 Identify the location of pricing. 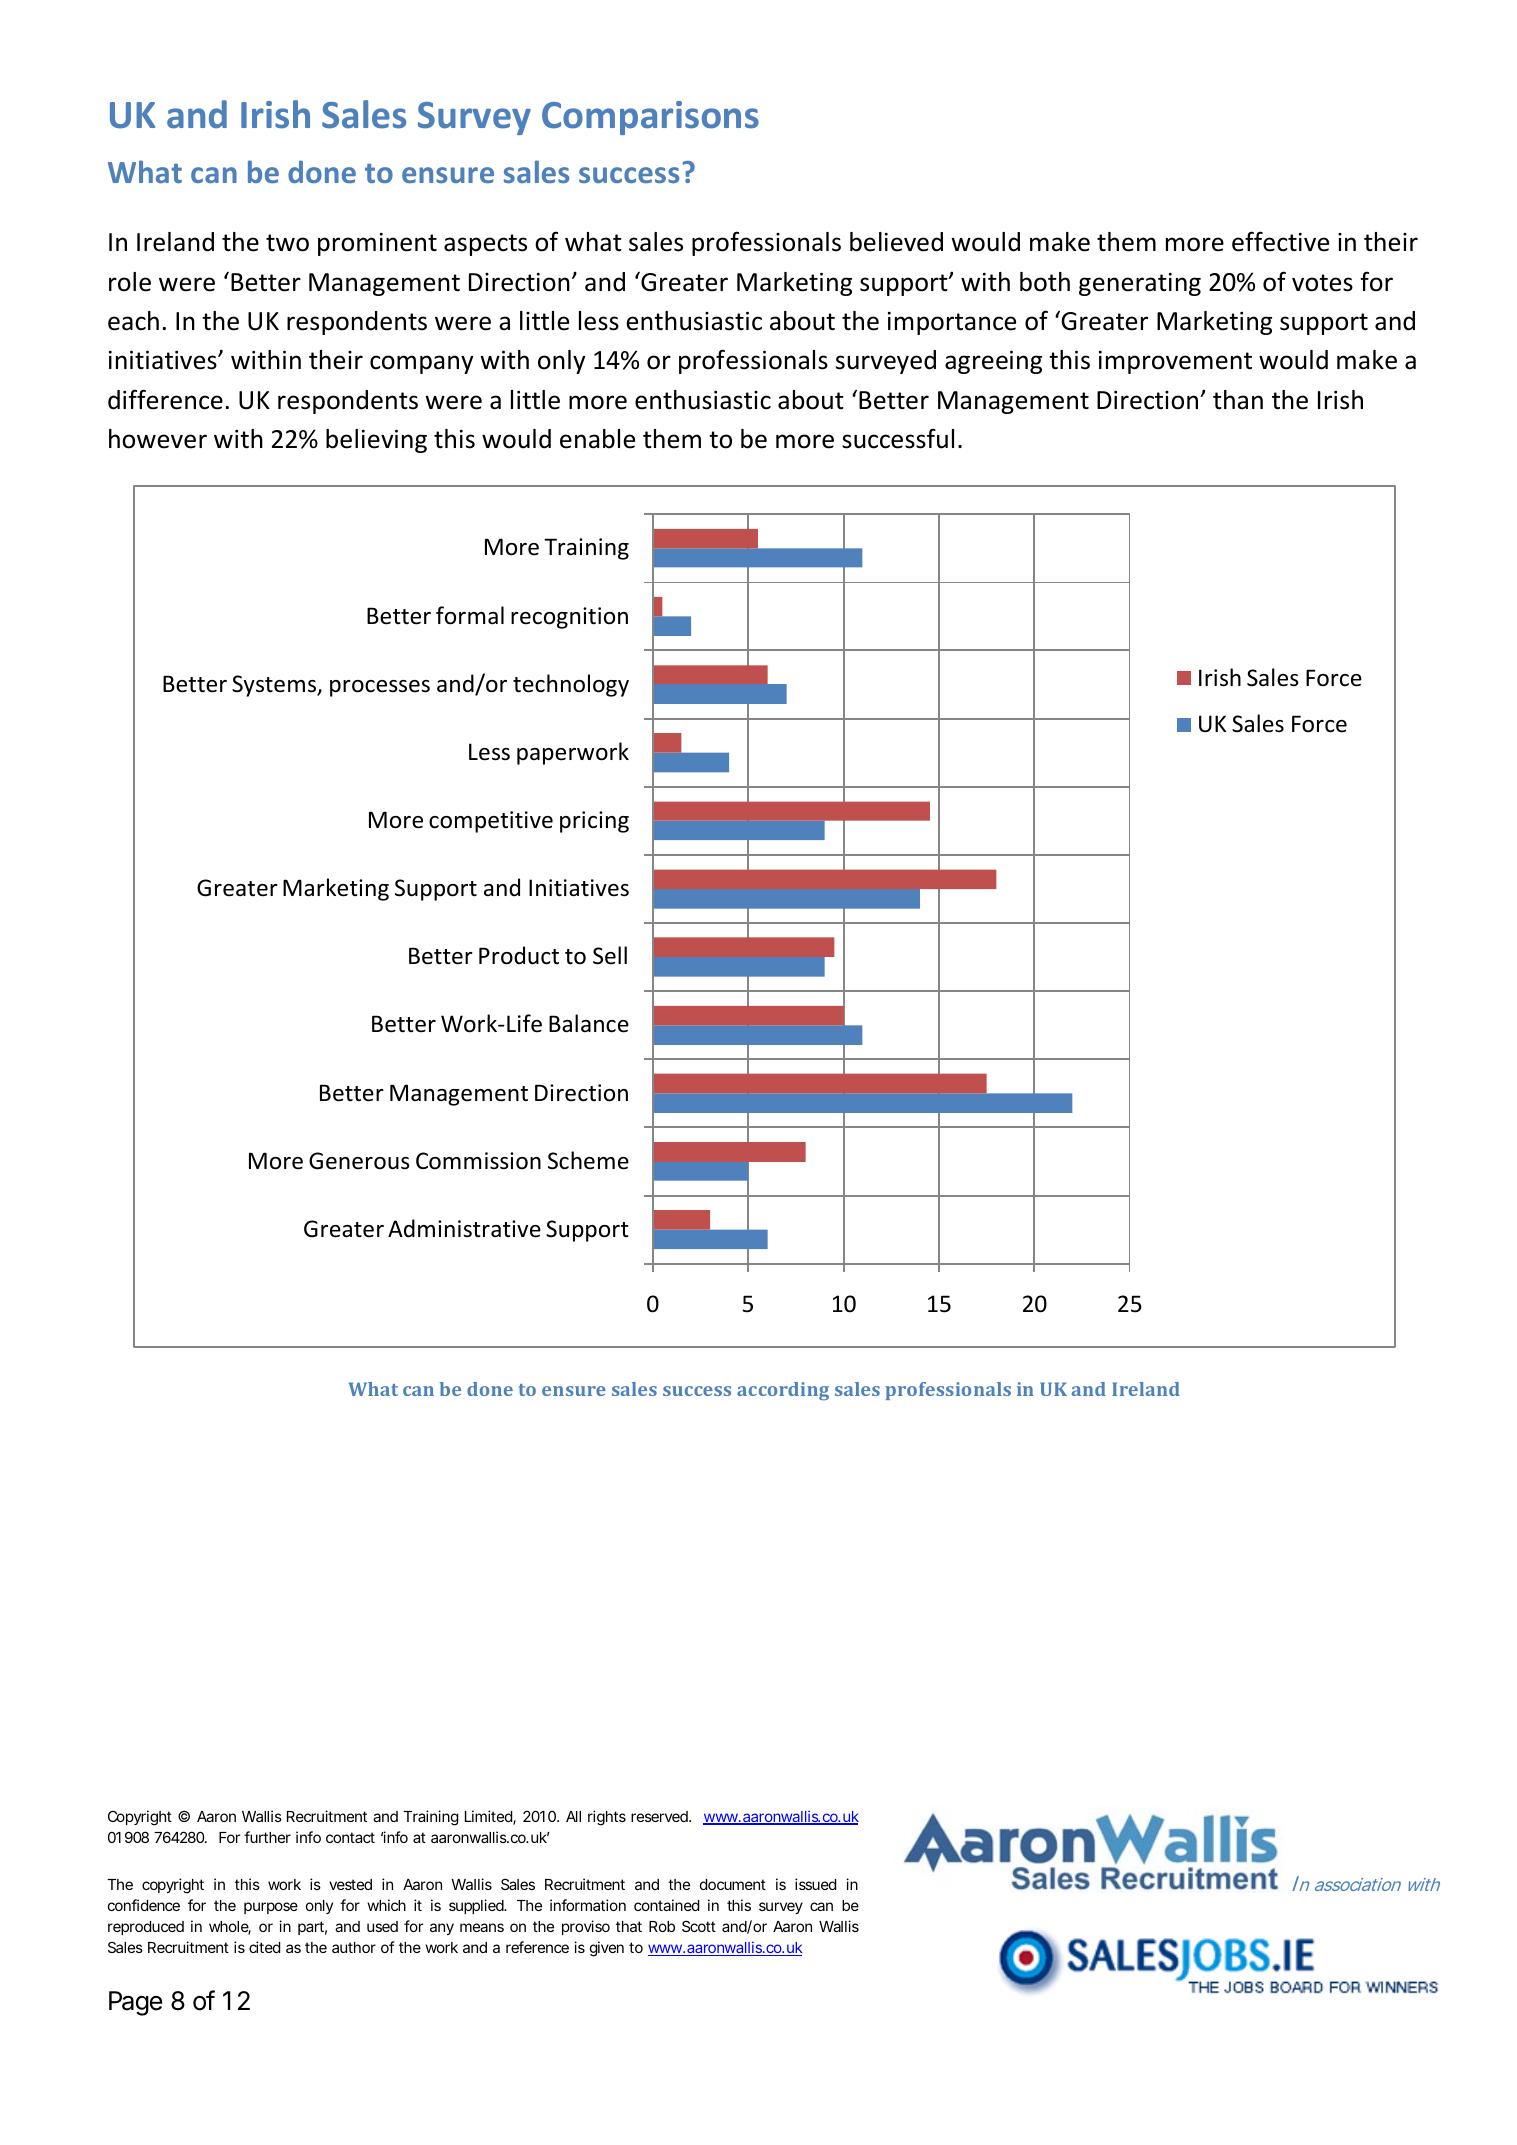
(594, 822).
